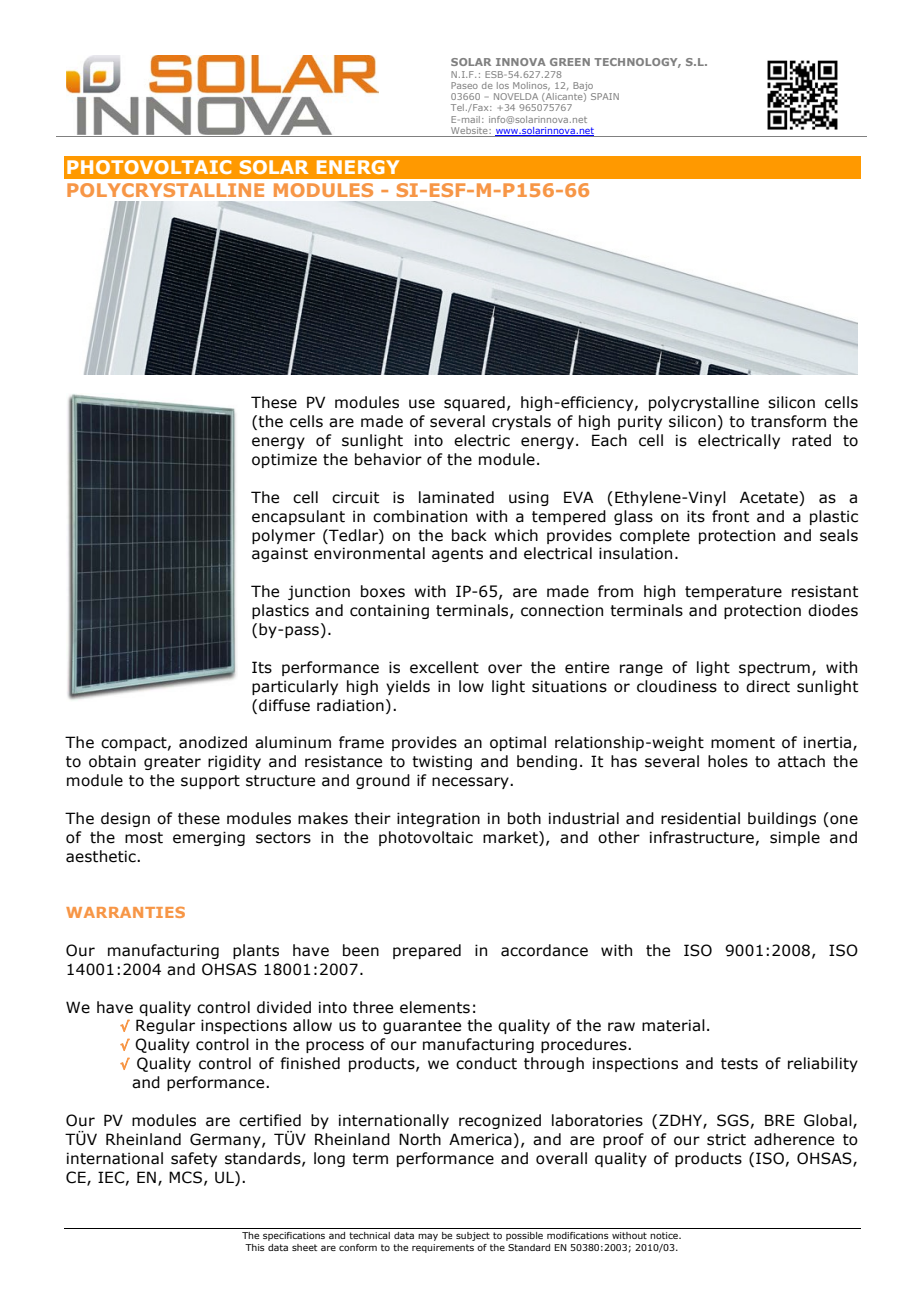  What do you see at coordinates (474, 403) in the screenshot?
I see `squared` at bounding box center [474, 403].
